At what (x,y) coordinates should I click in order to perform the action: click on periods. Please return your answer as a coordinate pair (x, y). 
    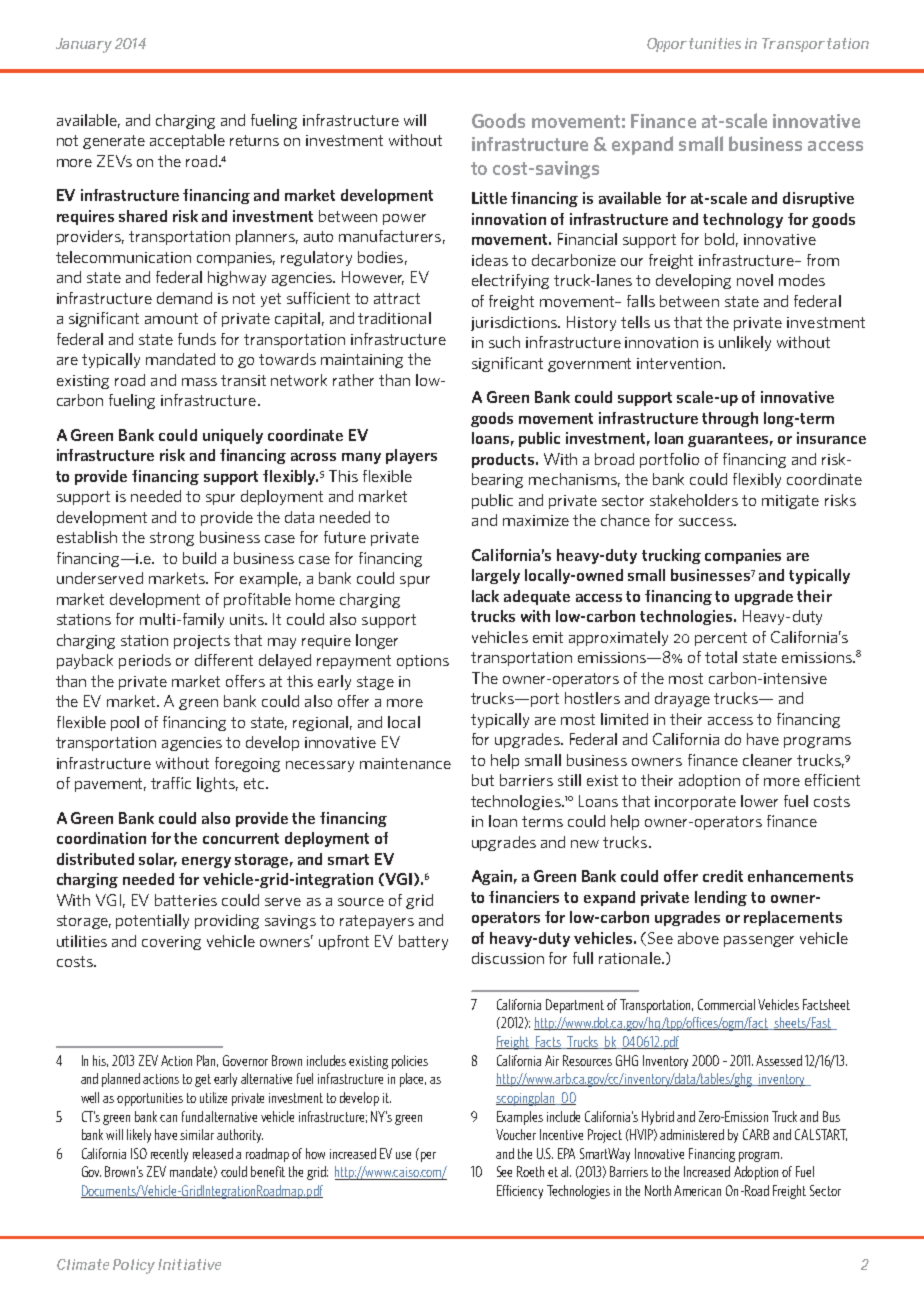
    Looking at the image, I should click on (145, 661).
